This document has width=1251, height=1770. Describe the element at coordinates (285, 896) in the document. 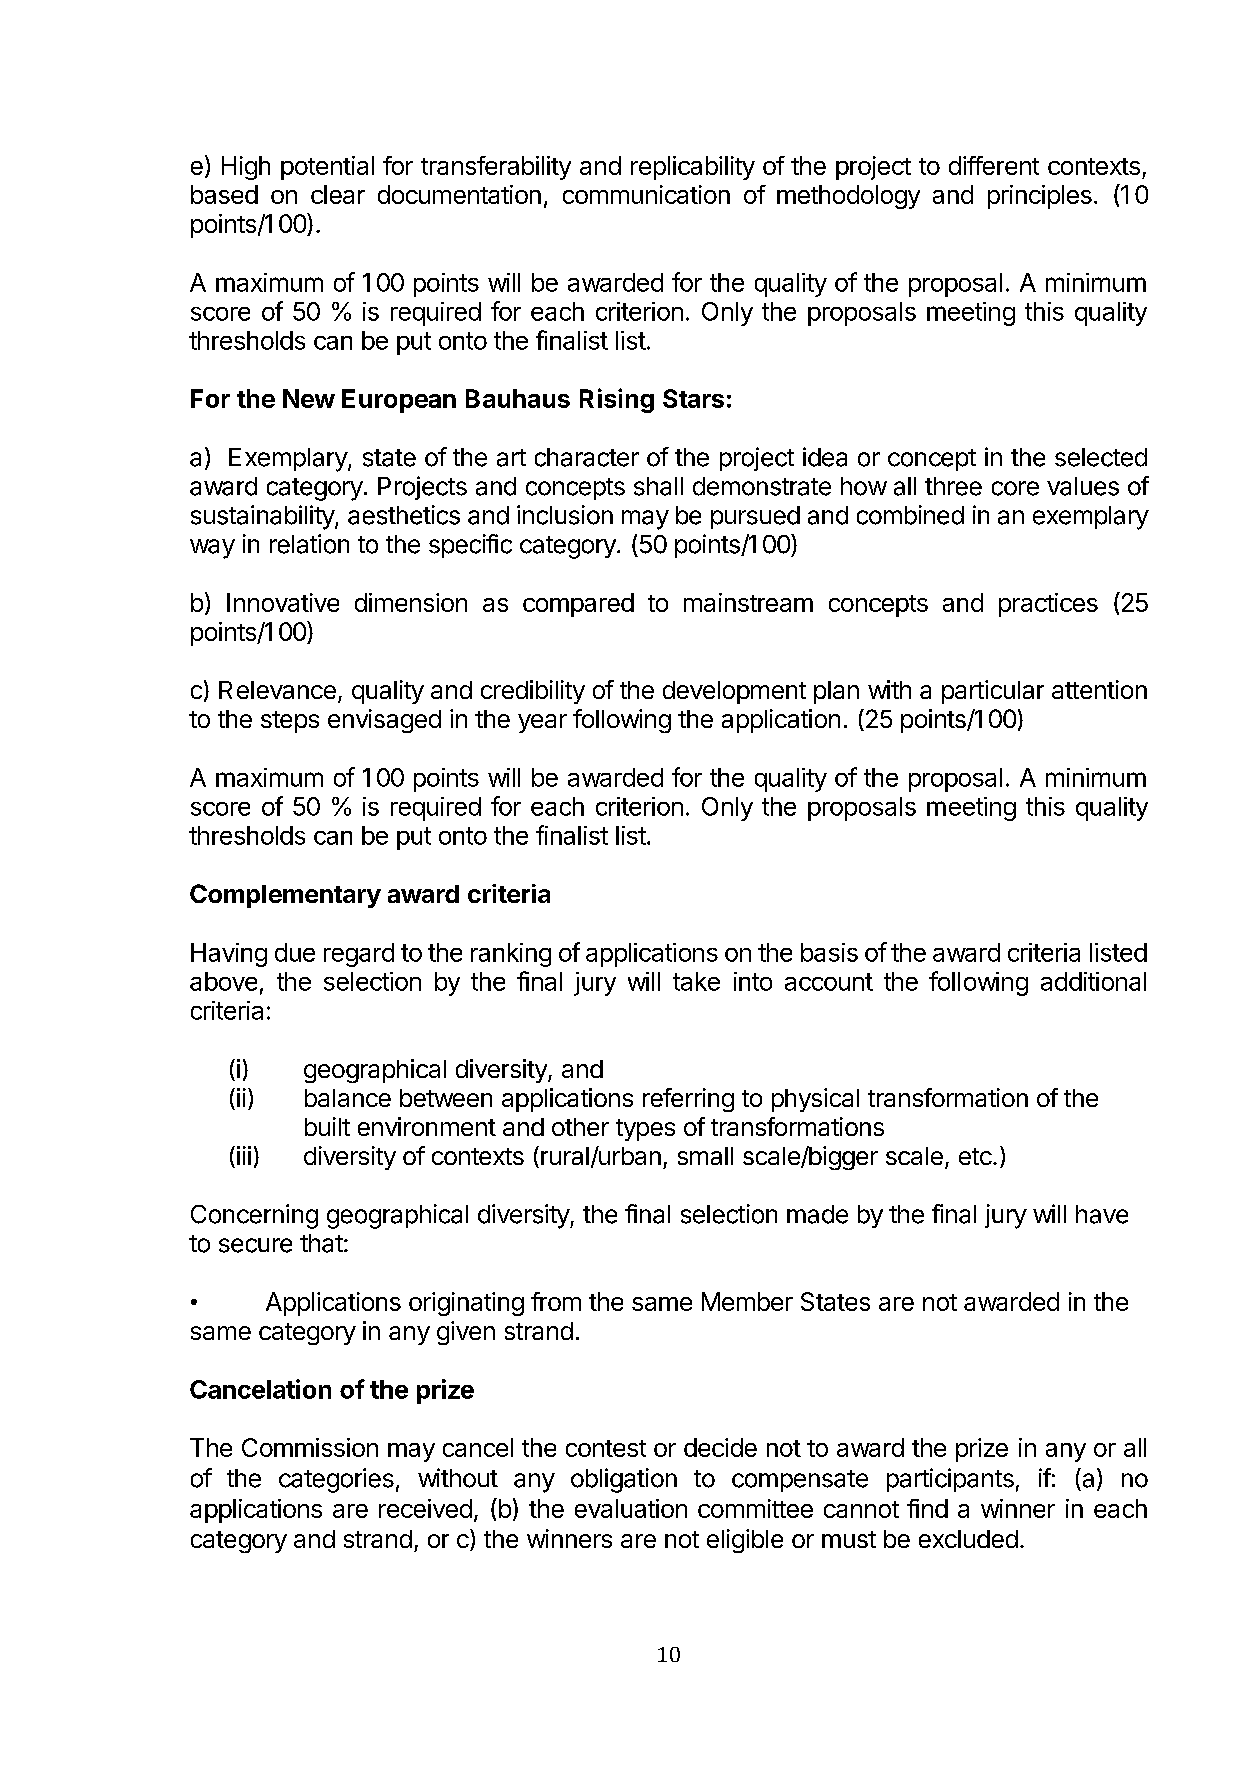

I see `Complementary` at that location.
